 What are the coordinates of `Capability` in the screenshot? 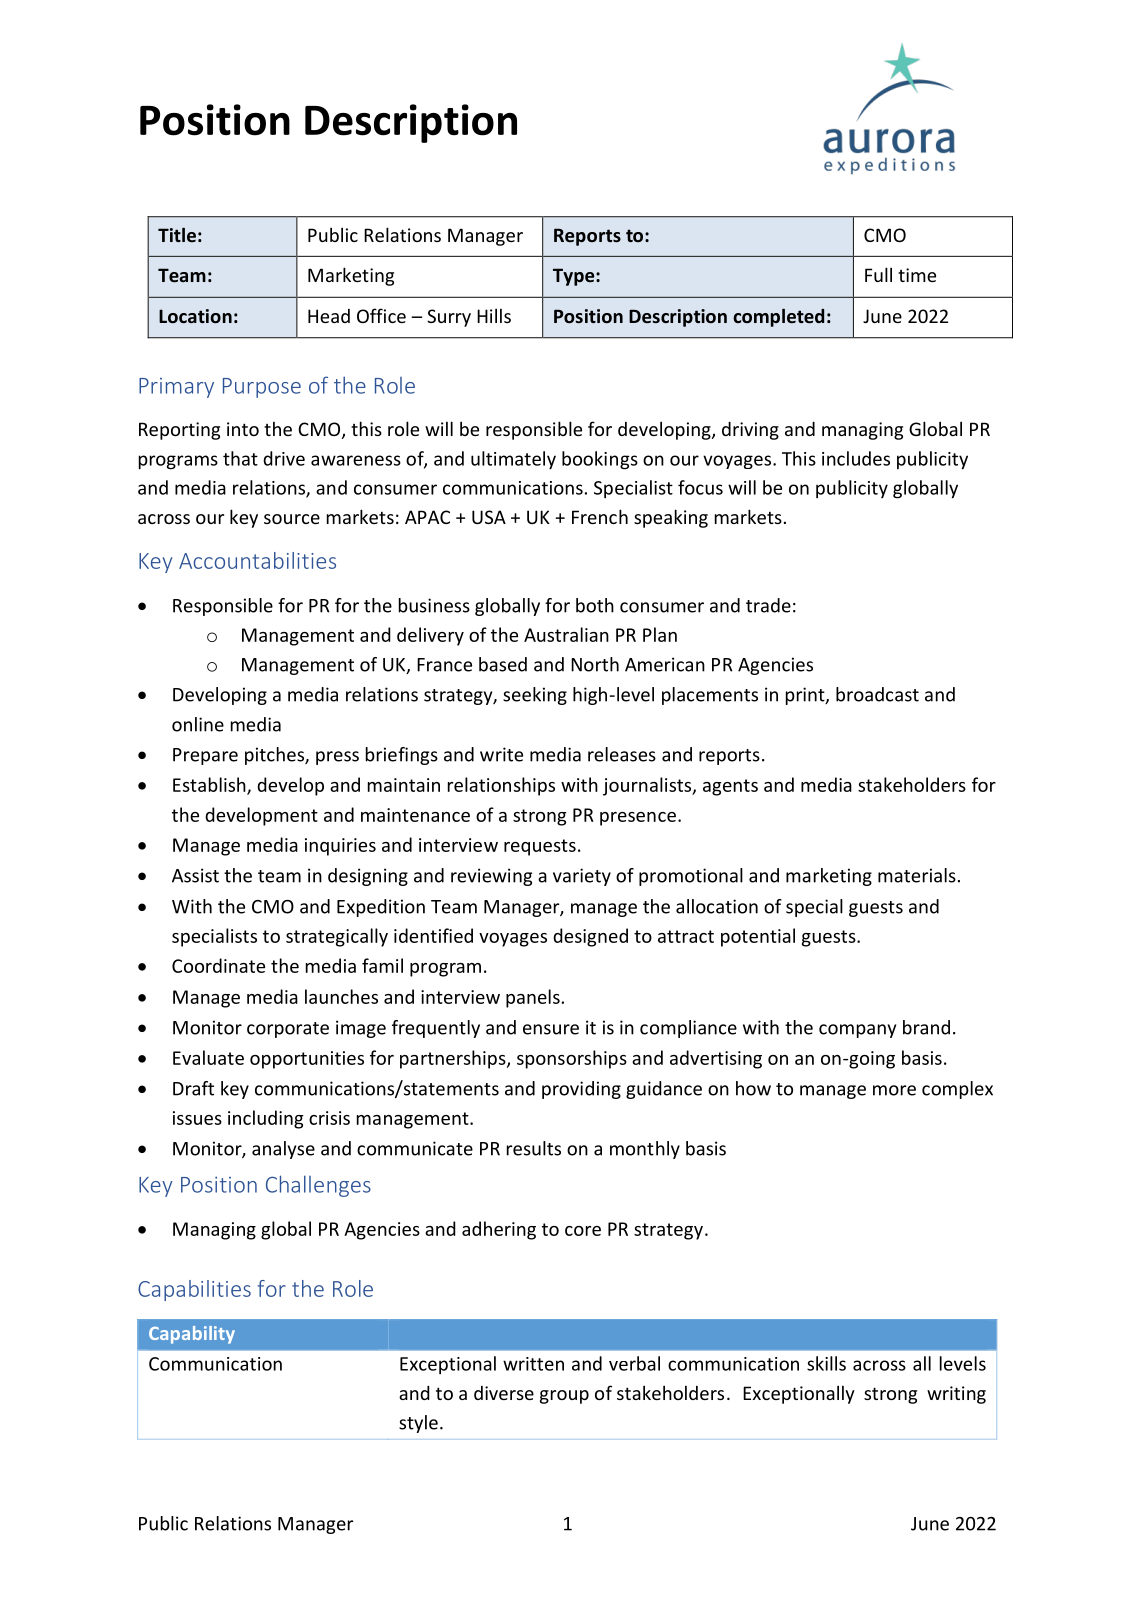 It's located at (192, 1335).
